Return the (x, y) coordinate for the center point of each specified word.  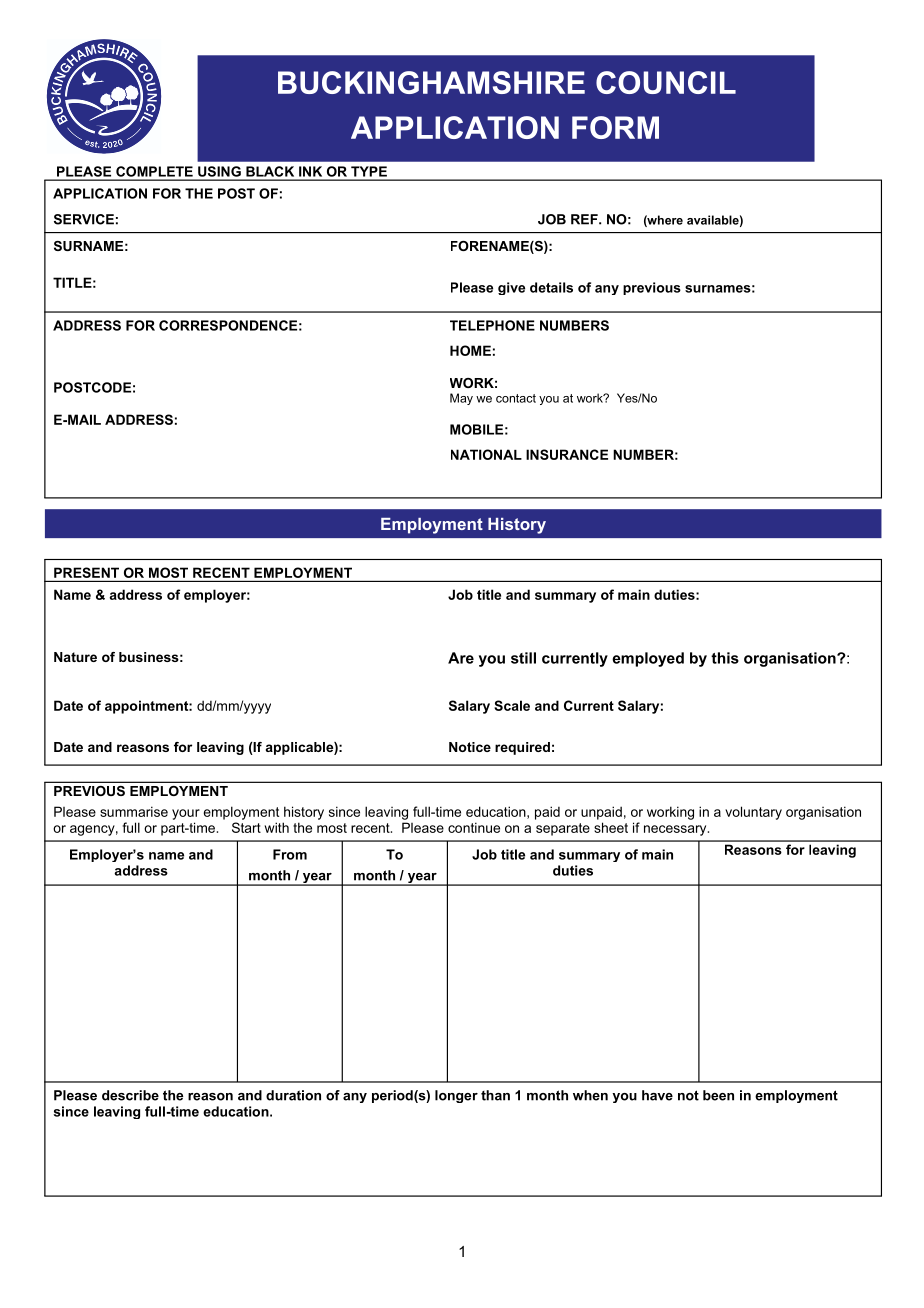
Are (461, 658)
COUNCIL (666, 82)
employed (648, 659)
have (657, 1095)
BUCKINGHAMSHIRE (431, 82)
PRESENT (86, 572)
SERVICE (84, 219)
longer (456, 1096)
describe (130, 1095)
